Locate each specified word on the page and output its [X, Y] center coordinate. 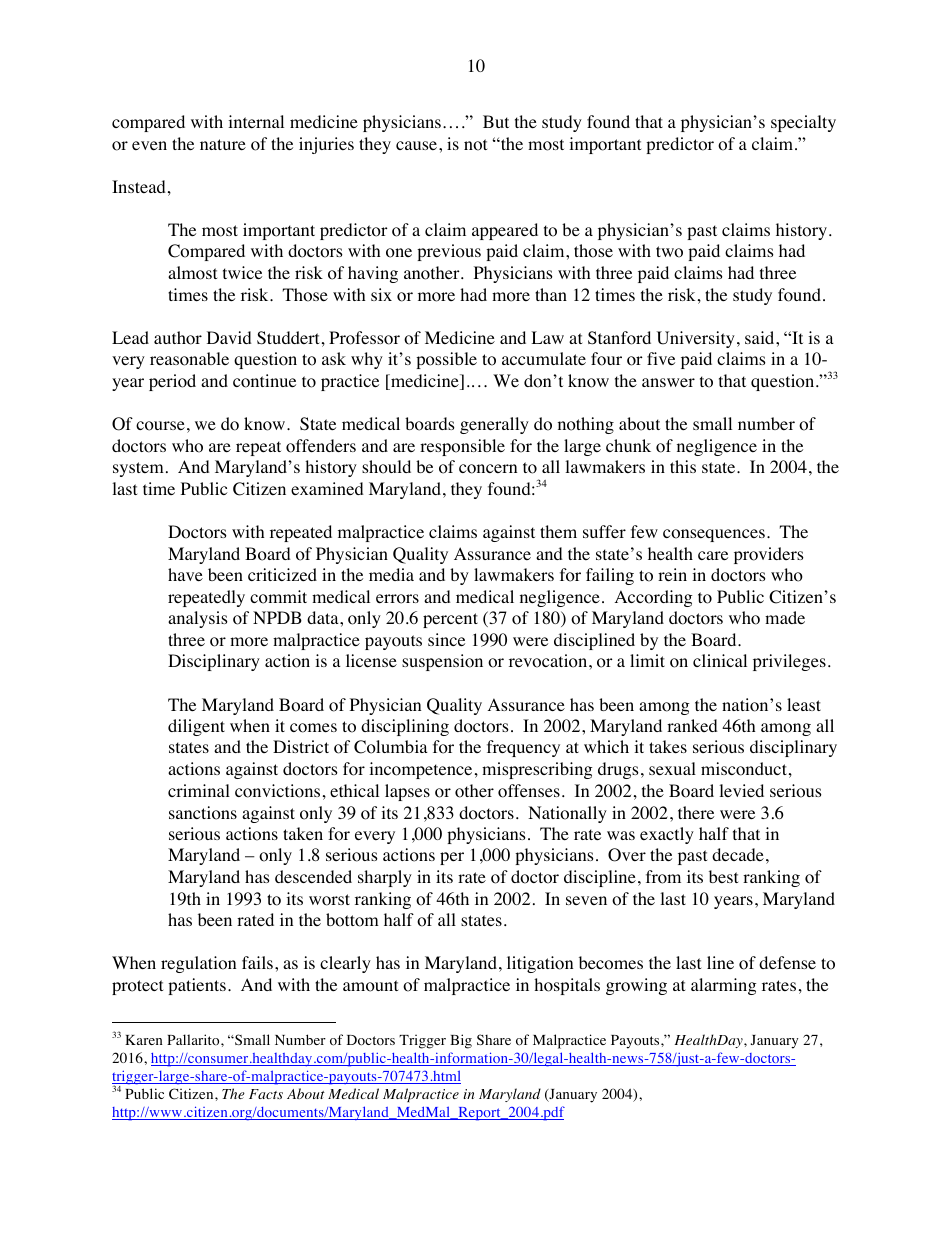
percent [450, 620]
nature [223, 144]
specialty [803, 123]
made [785, 617]
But [496, 121]
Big [461, 1041]
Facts [266, 1094]
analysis [198, 619]
